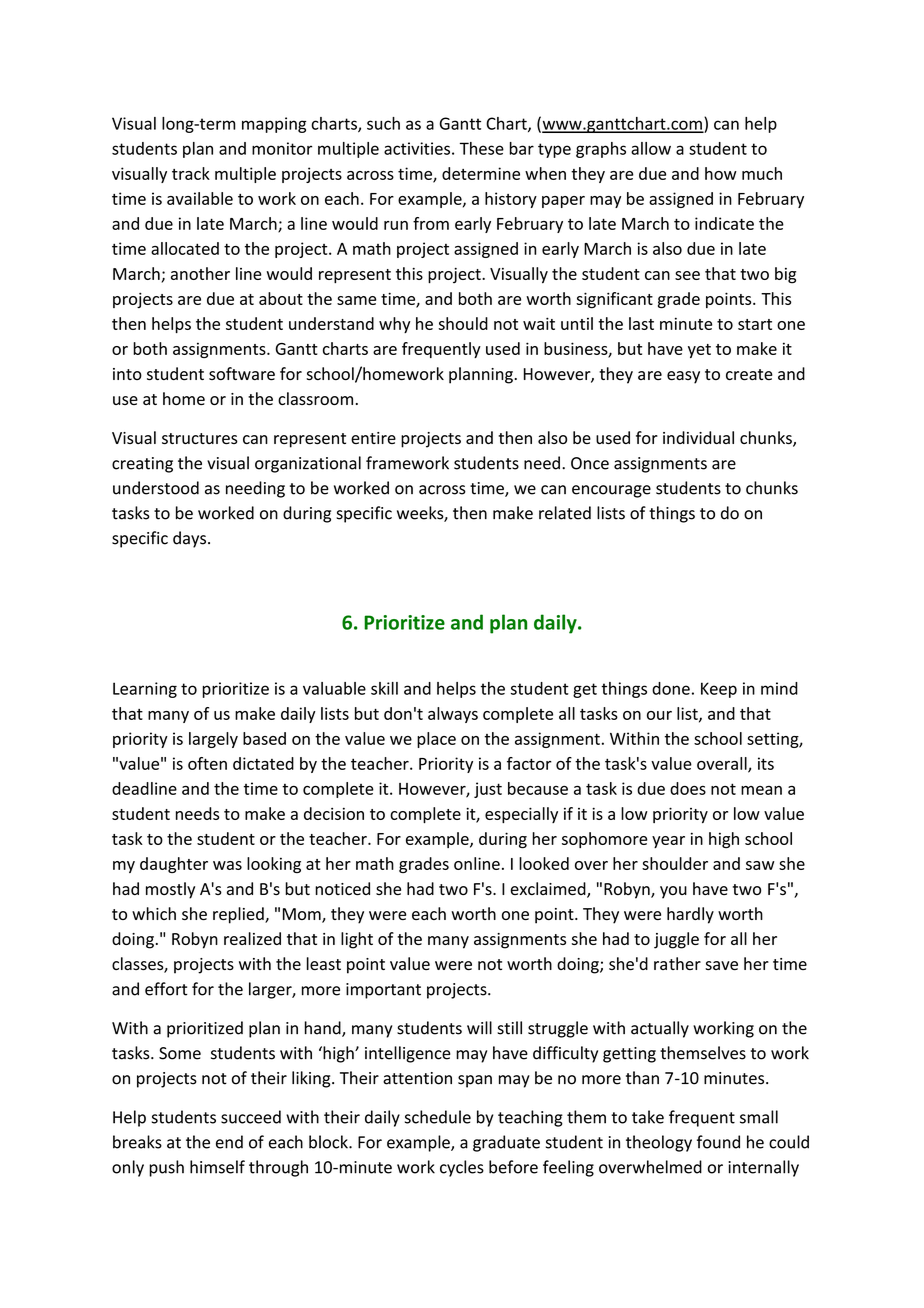 This screenshot has width=924, height=1308. What do you see at coordinates (718, 1142) in the screenshot?
I see `found` at bounding box center [718, 1142].
